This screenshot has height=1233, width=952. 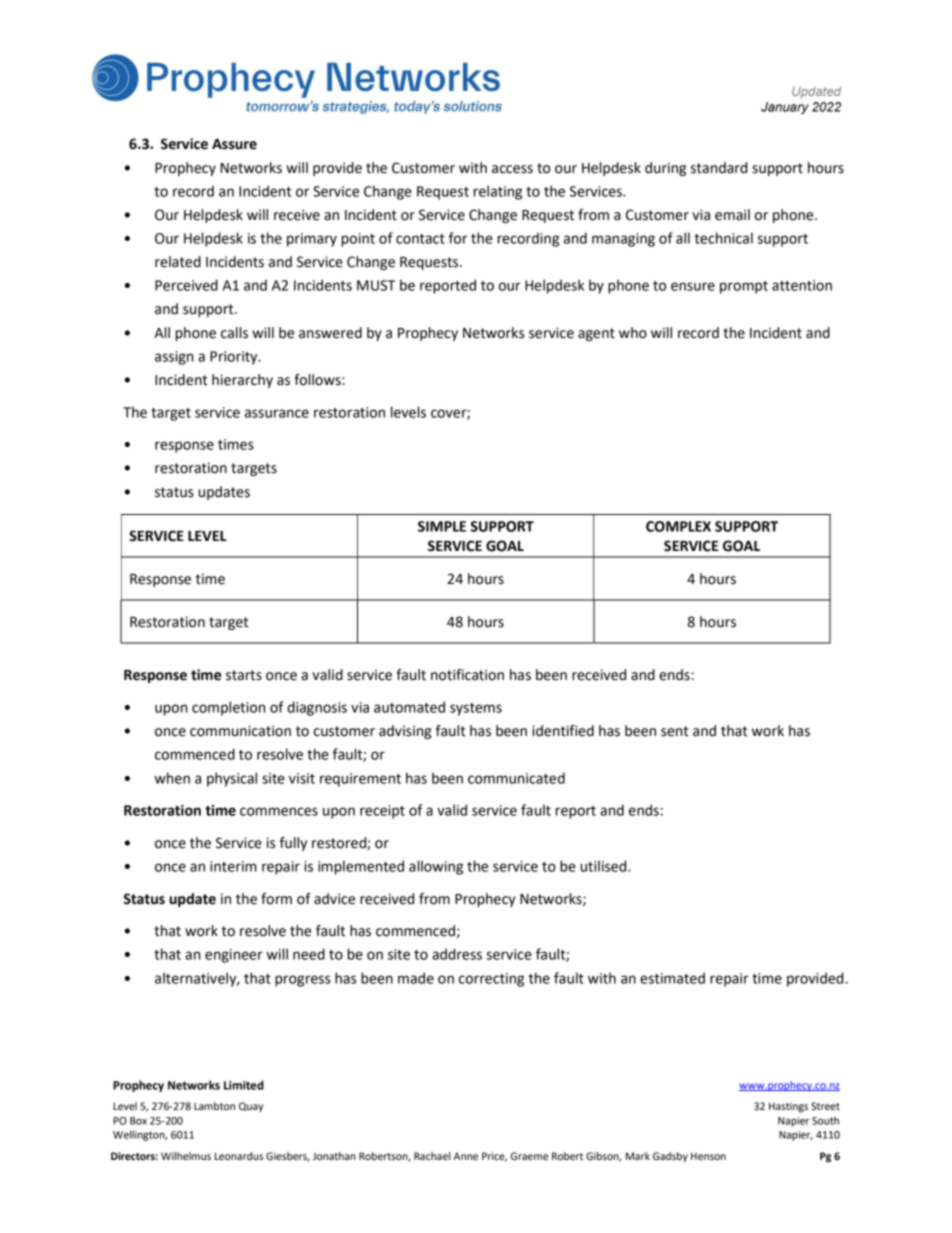 What do you see at coordinates (436, 867) in the screenshot?
I see `allowing` at bounding box center [436, 867].
